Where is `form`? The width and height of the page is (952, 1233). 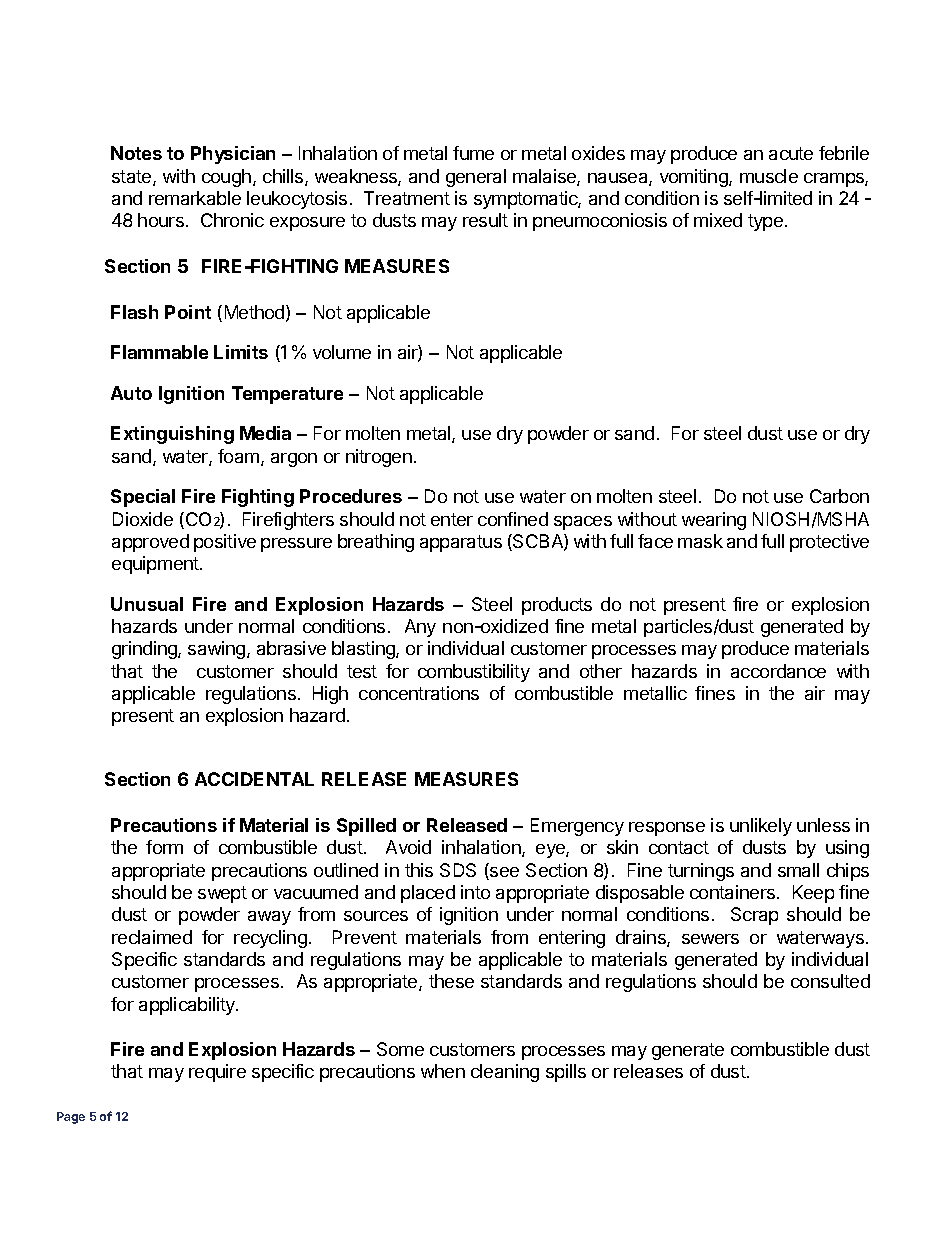
form is located at coordinates (164, 847).
